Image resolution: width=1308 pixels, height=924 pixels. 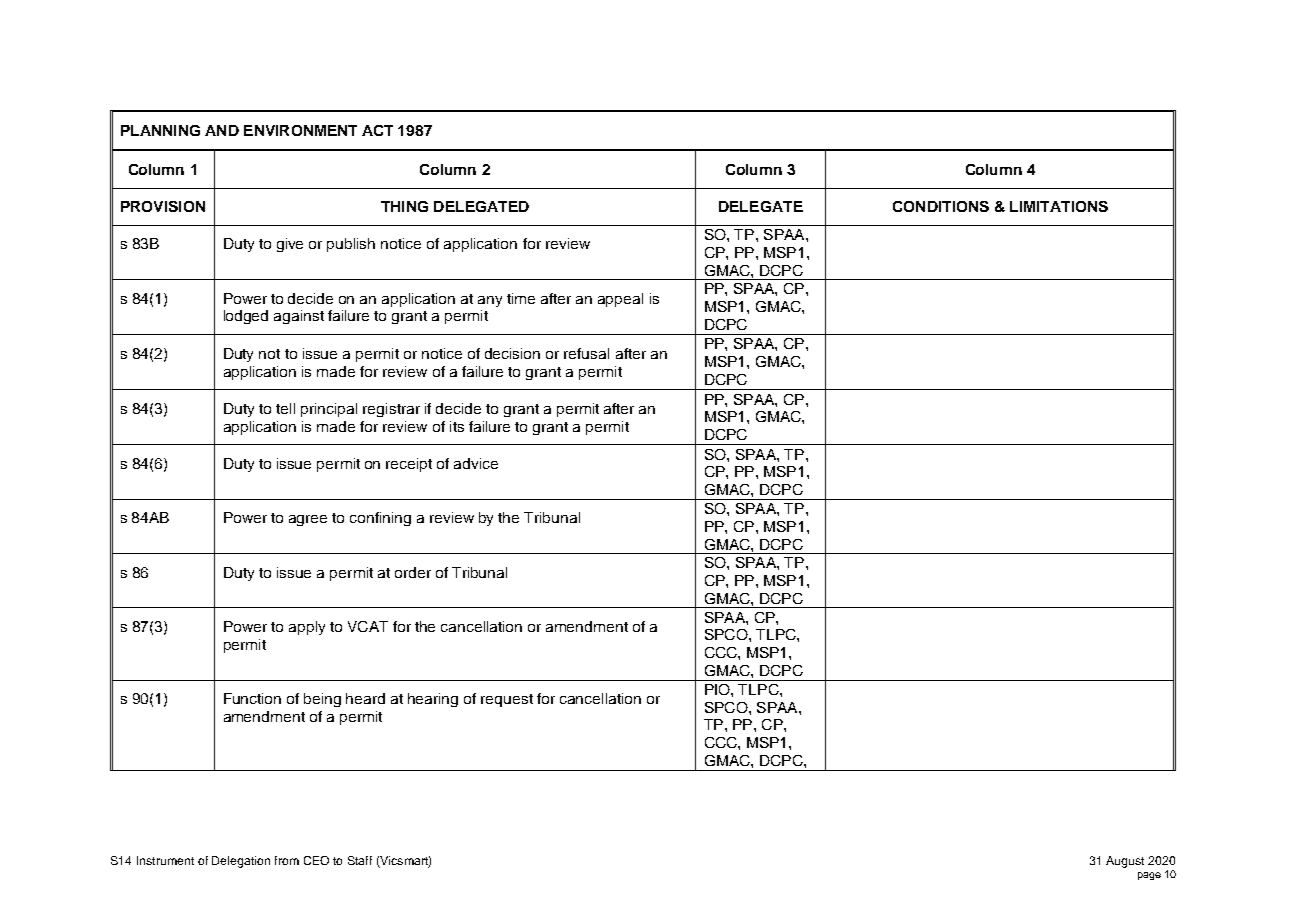 I want to click on Staff, so click(x=360, y=860).
